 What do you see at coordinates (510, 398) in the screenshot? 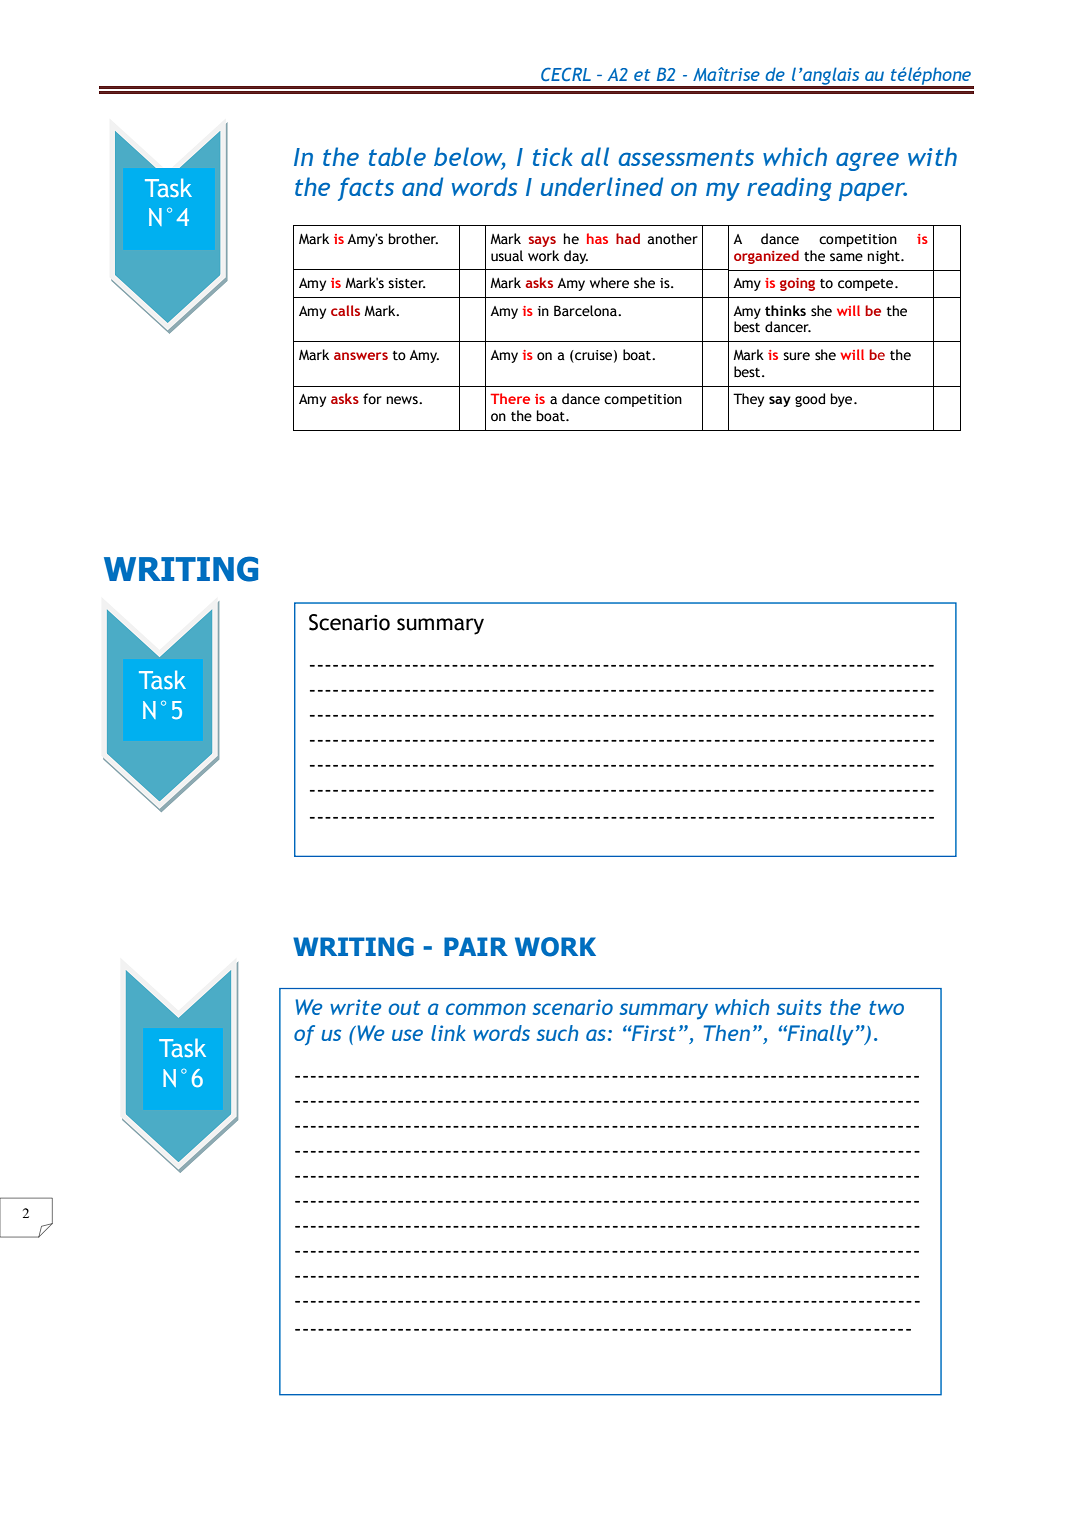
I see `There` at bounding box center [510, 398].
